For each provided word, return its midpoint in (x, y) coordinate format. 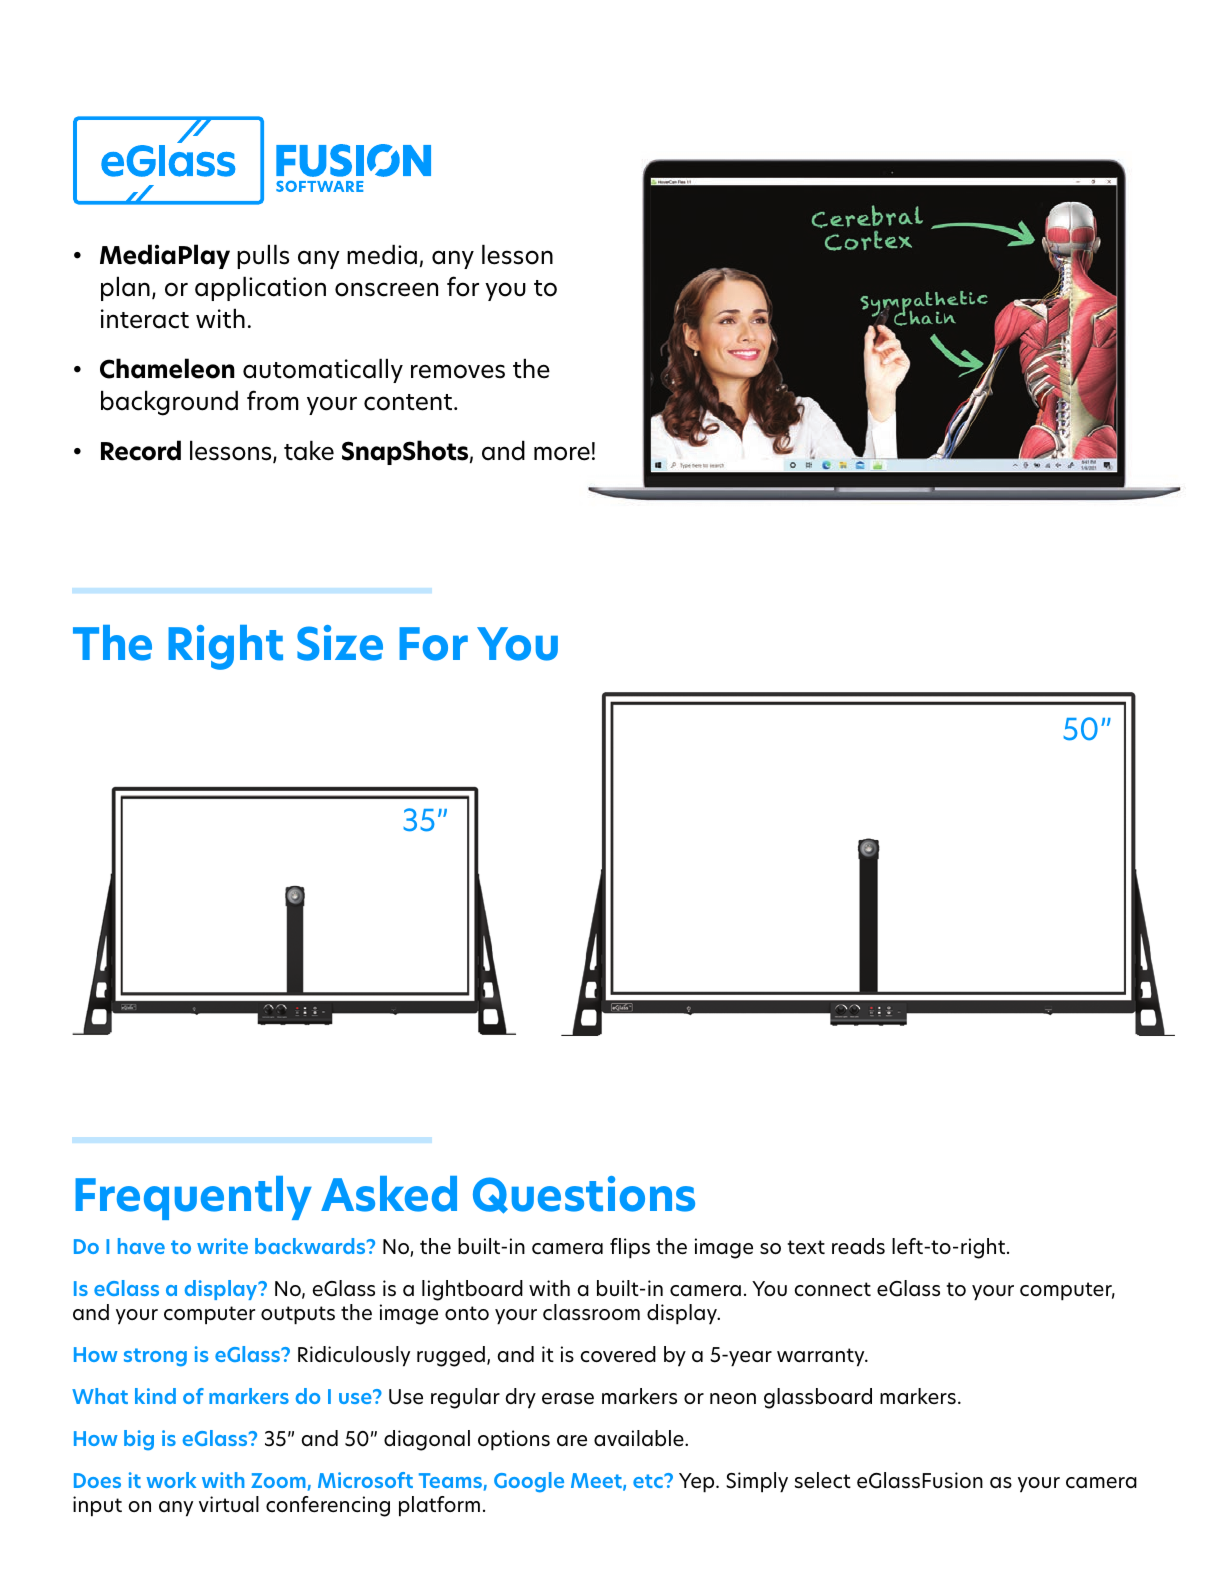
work (171, 1480)
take (309, 450)
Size (340, 643)
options (514, 1440)
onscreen (386, 289)
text (806, 1247)
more (562, 453)
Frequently (193, 1198)
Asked (389, 1194)
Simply (757, 1482)
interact (145, 319)
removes (458, 371)
